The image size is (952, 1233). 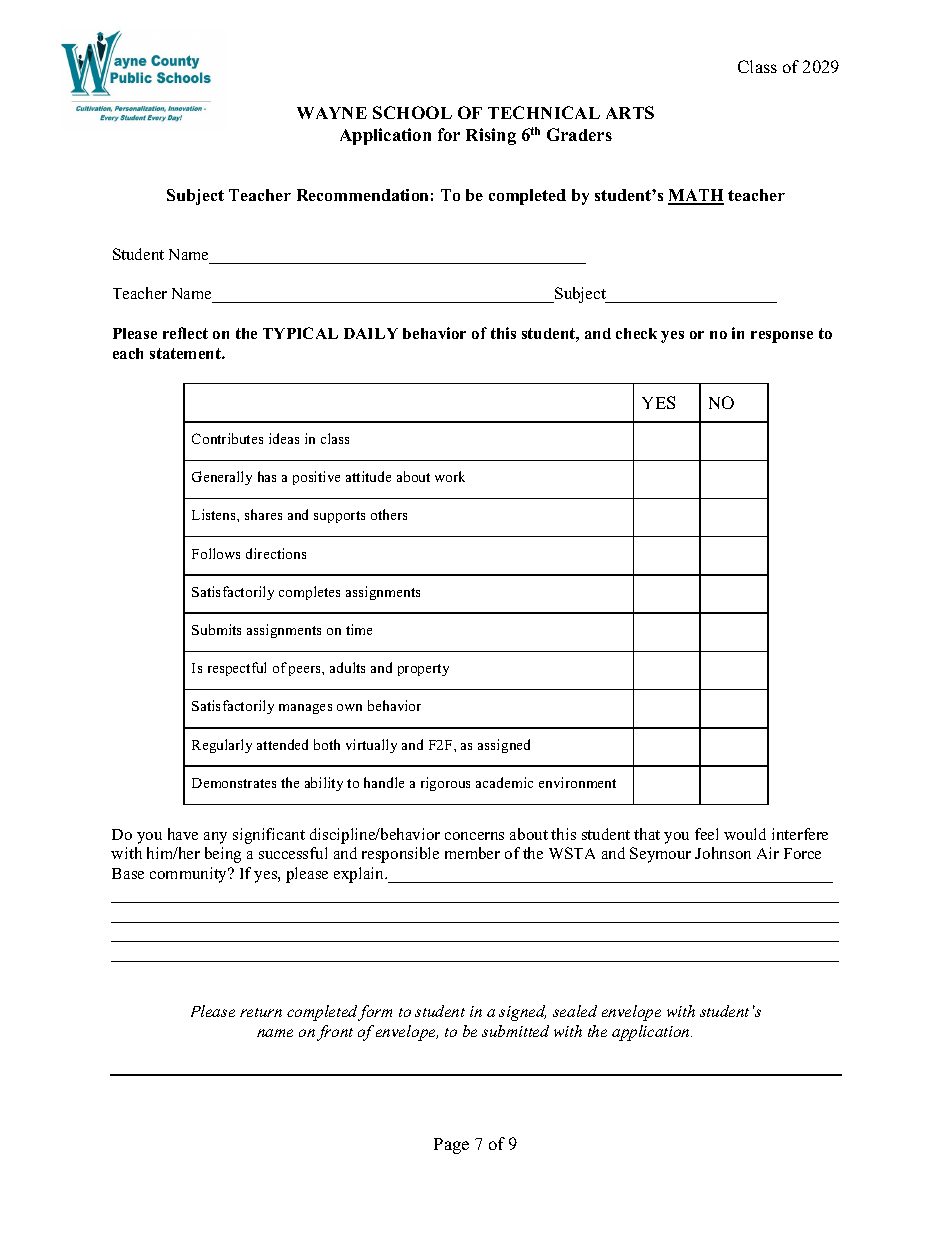 What do you see at coordinates (222, 746) in the document?
I see `Regularly` at bounding box center [222, 746].
